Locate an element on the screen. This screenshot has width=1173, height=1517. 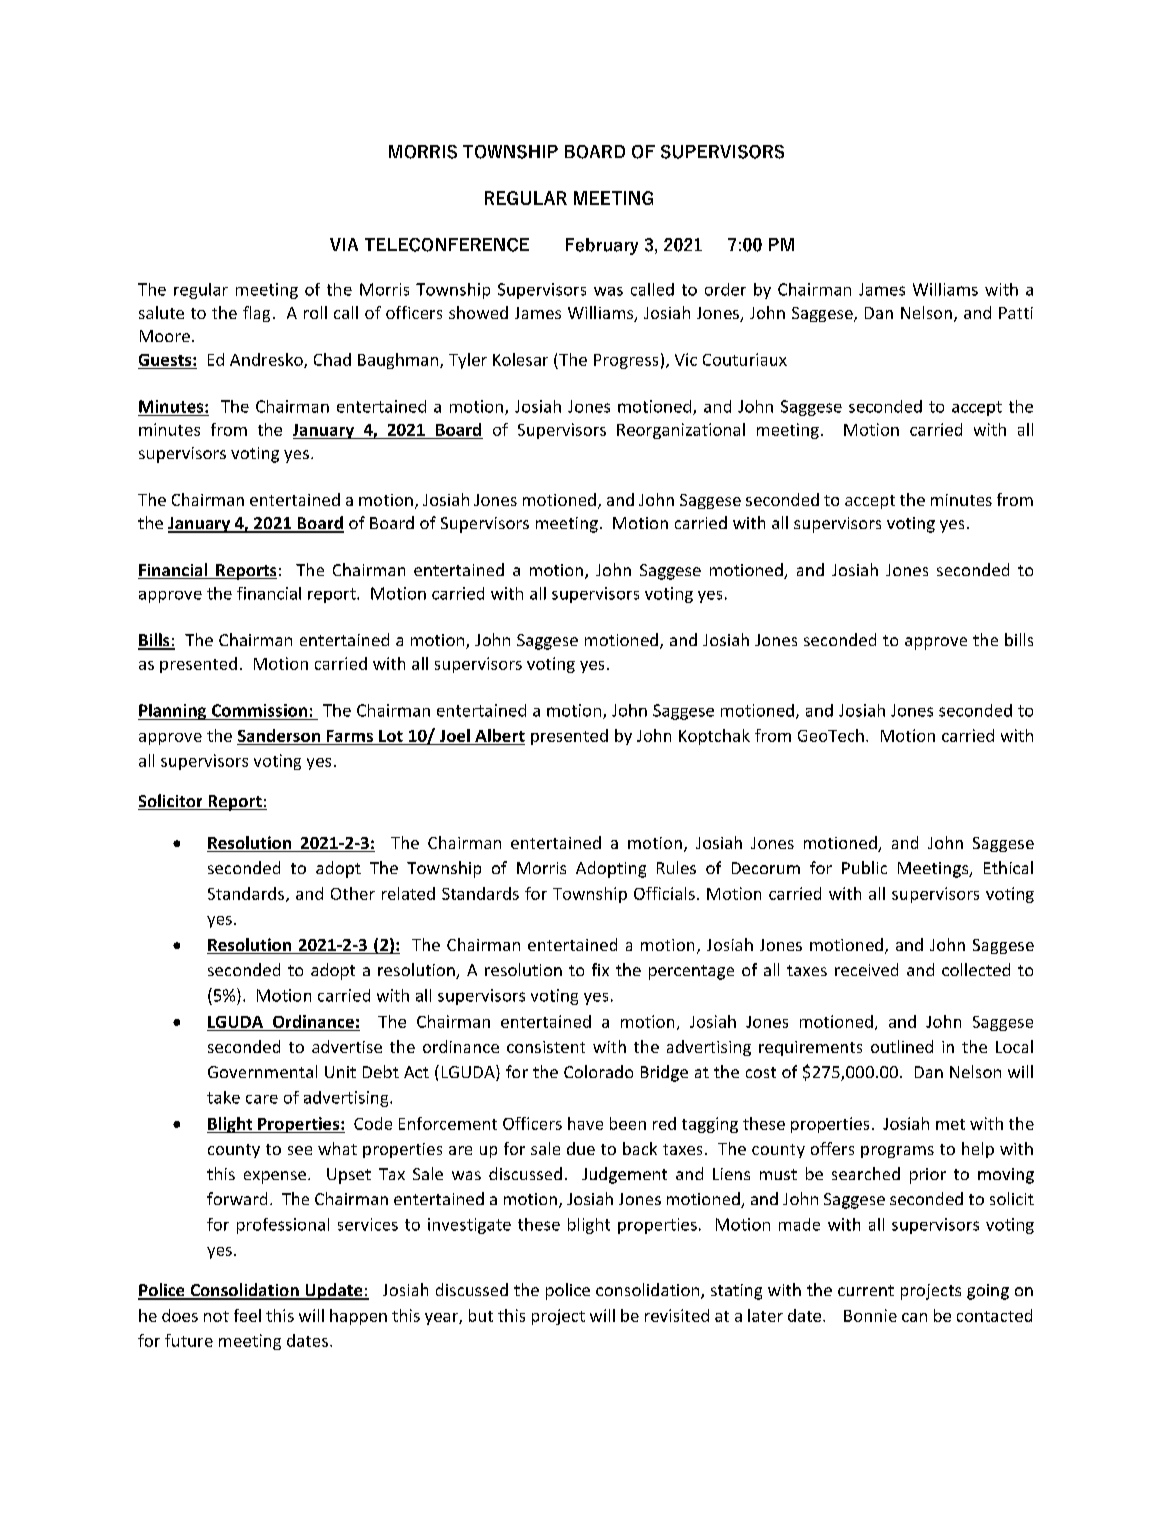
February is located at coordinates (602, 246).
